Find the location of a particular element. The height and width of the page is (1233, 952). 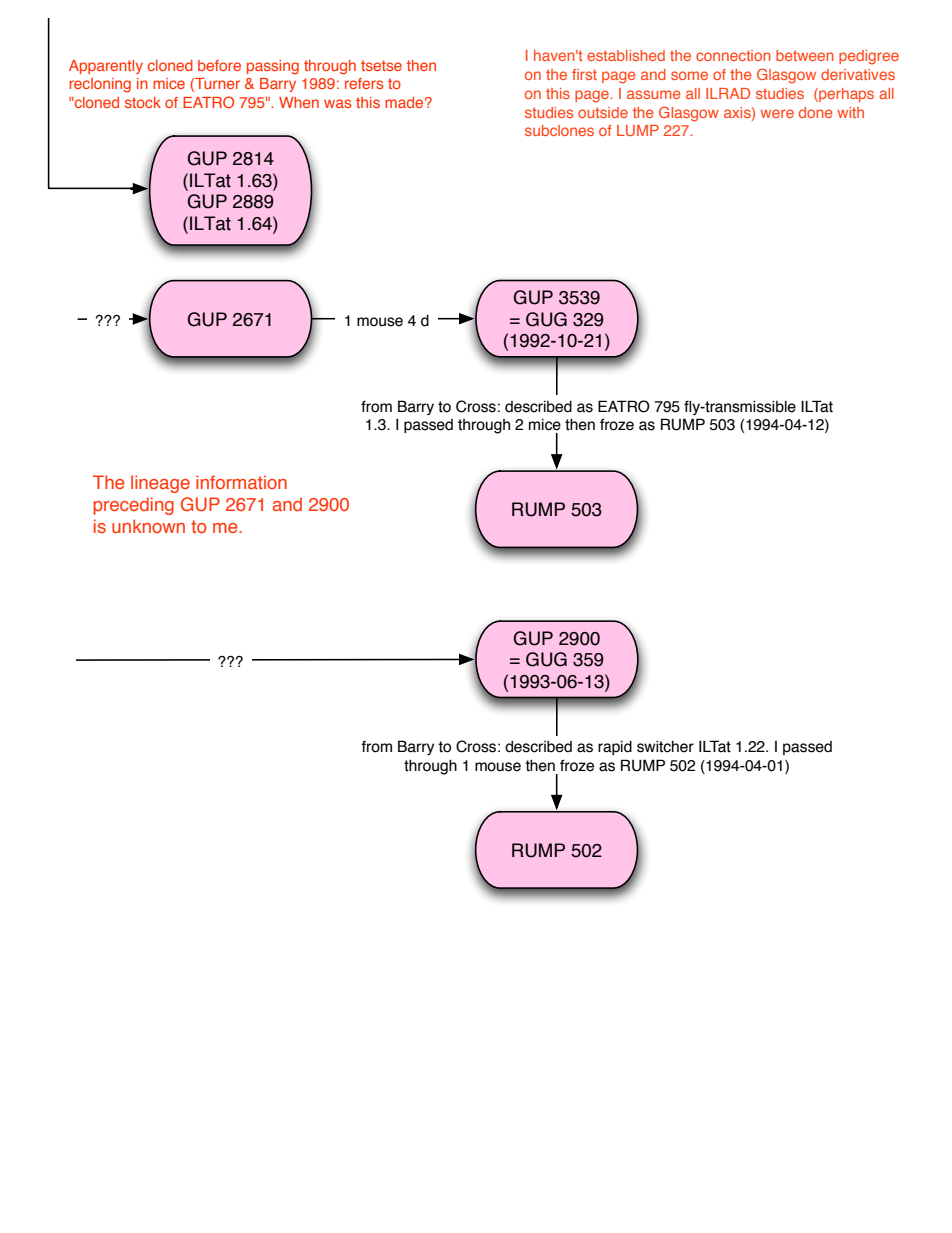

lineage is located at coordinates (160, 484).
